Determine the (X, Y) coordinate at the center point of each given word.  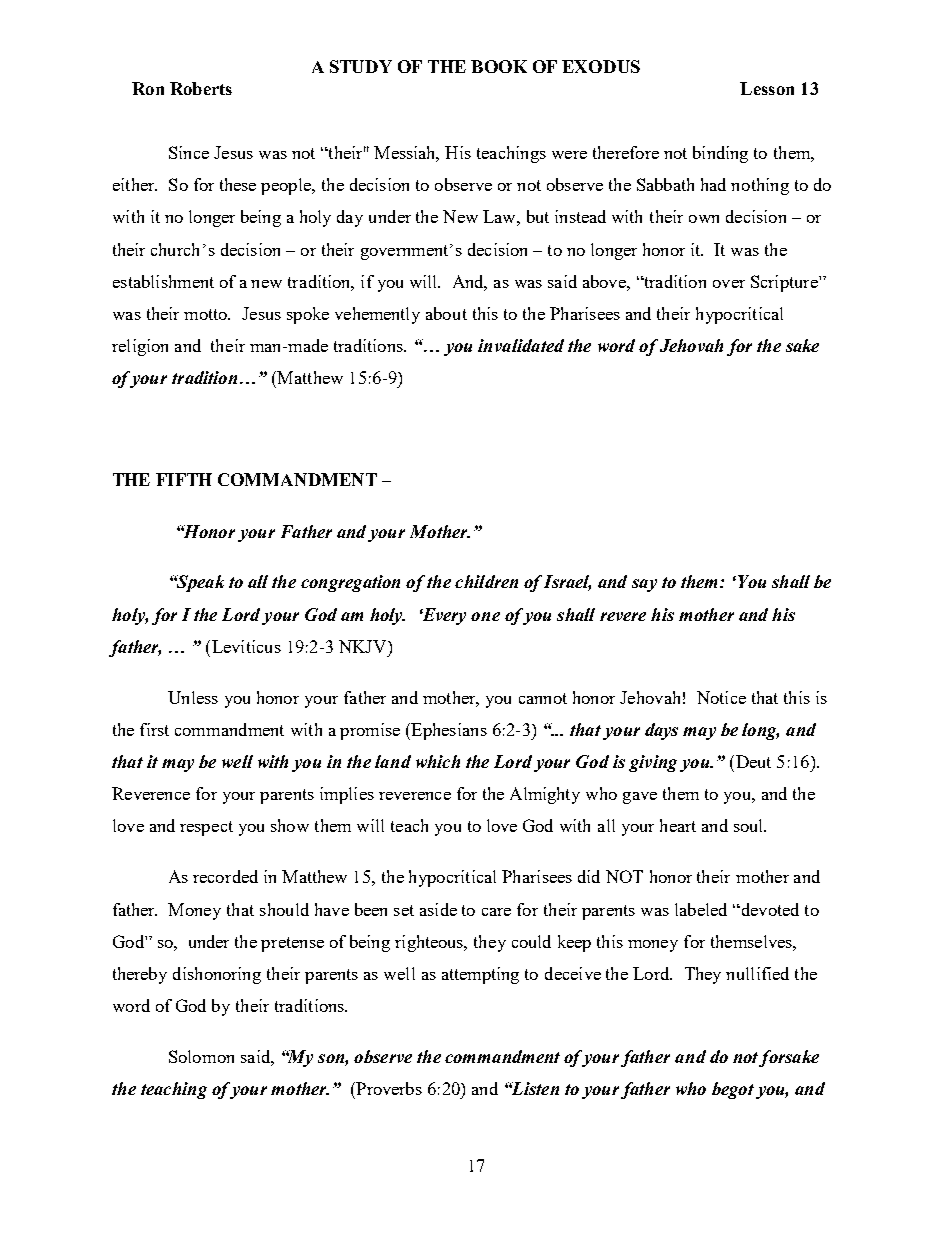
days (661, 731)
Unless (193, 697)
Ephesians (448, 731)
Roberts (201, 88)
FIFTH (184, 479)
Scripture (785, 283)
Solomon (201, 1056)
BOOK (499, 66)
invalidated (521, 345)
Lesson (767, 88)
